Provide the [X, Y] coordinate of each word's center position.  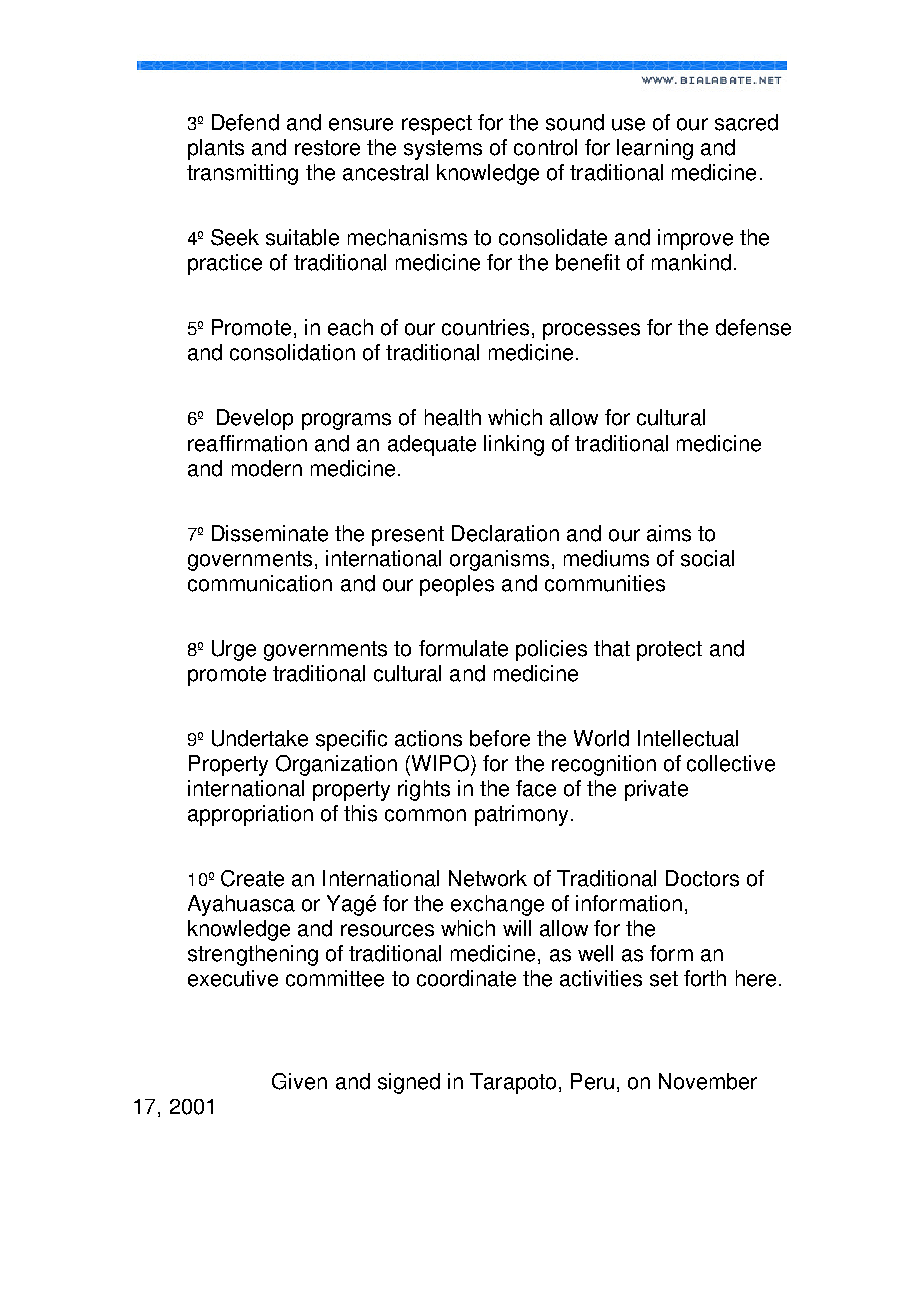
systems [443, 150]
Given [299, 1081]
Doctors [702, 878]
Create [252, 878]
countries [485, 327]
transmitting [242, 174]
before [500, 738]
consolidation [292, 352]
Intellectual [688, 738]
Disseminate [270, 533]
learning [655, 149]
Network [488, 878]
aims [669, 533]
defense [753, 327]
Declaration [505, 533]
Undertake [260, 738]
